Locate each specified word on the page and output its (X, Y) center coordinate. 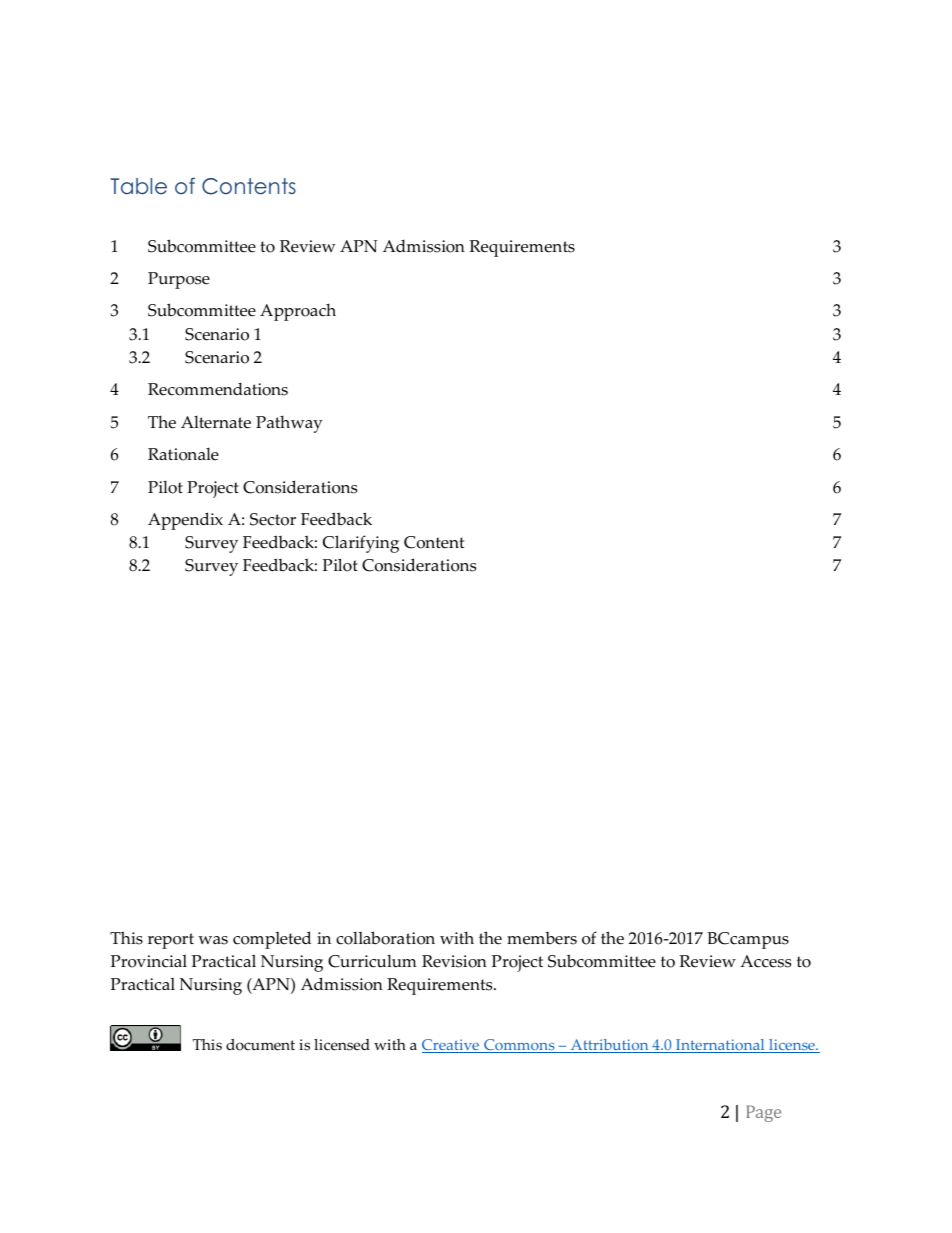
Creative (452, 1046)
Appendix (185, 521)
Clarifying (361, 544)
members (542, 938)
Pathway (289, 424)
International (720, 1046)
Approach (298, 312)
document (260, 1045)
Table (138, 186)
